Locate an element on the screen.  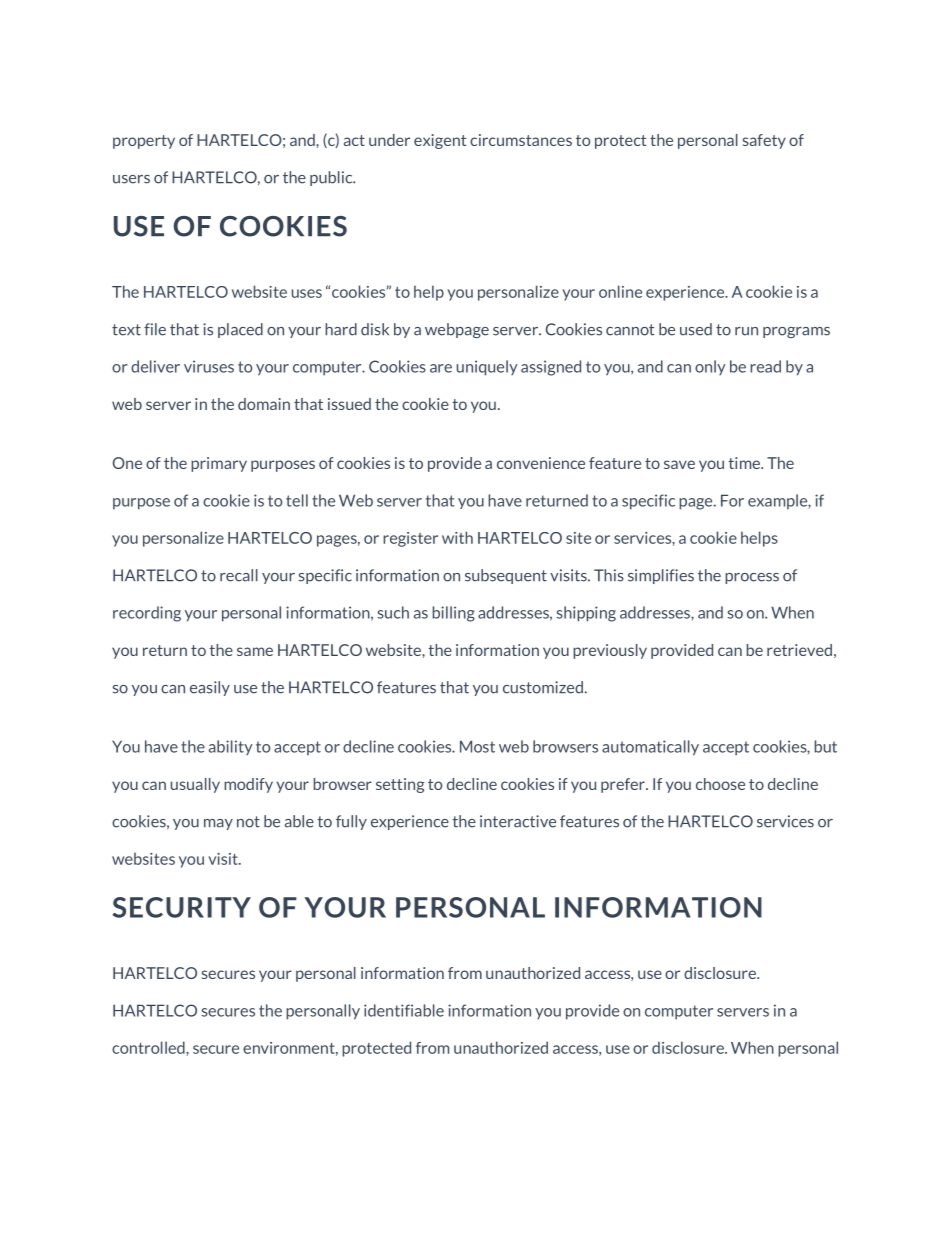
billing is located at coordinates (454, 614).
